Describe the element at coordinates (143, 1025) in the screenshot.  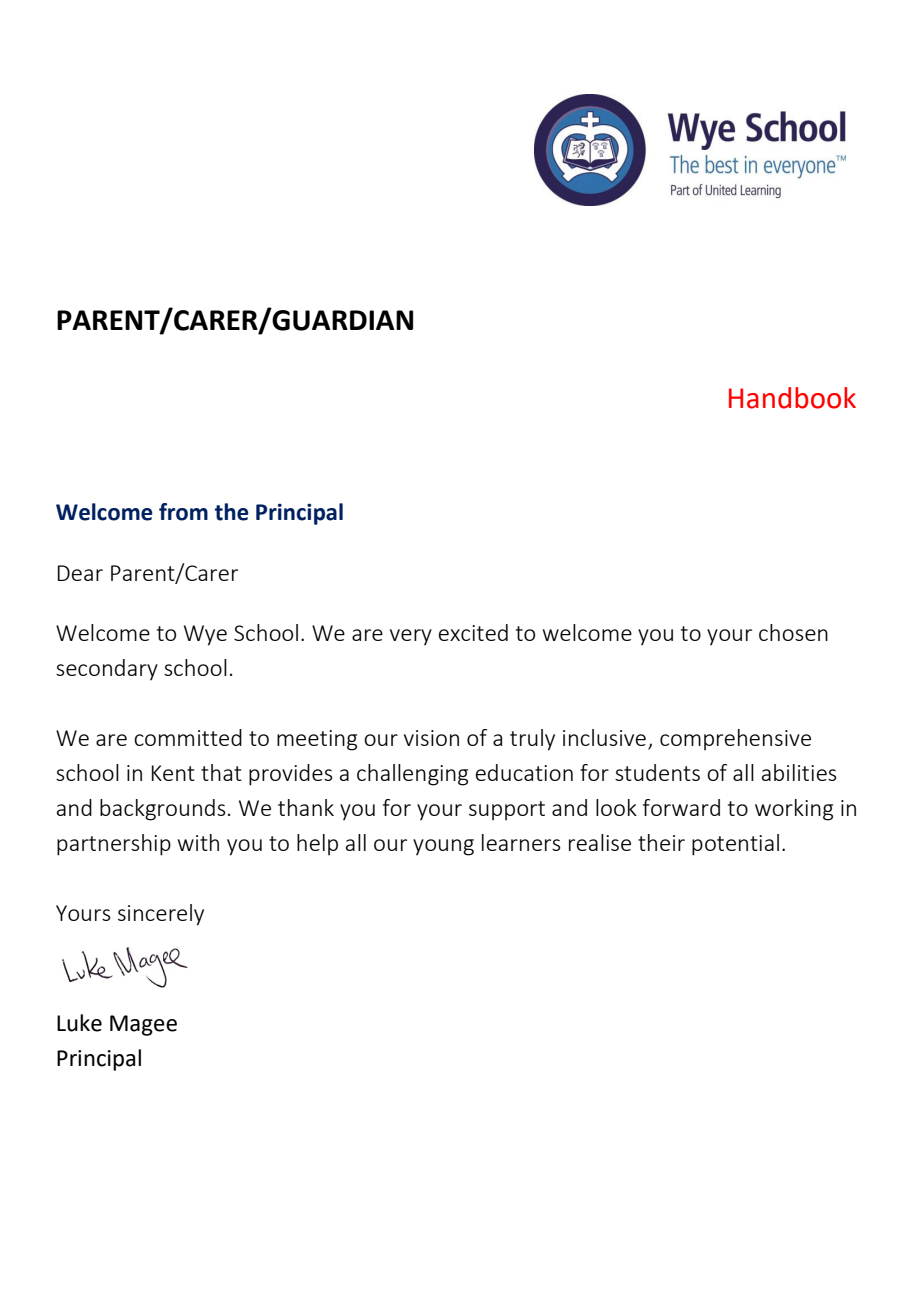
I see `Magee` at that location.
